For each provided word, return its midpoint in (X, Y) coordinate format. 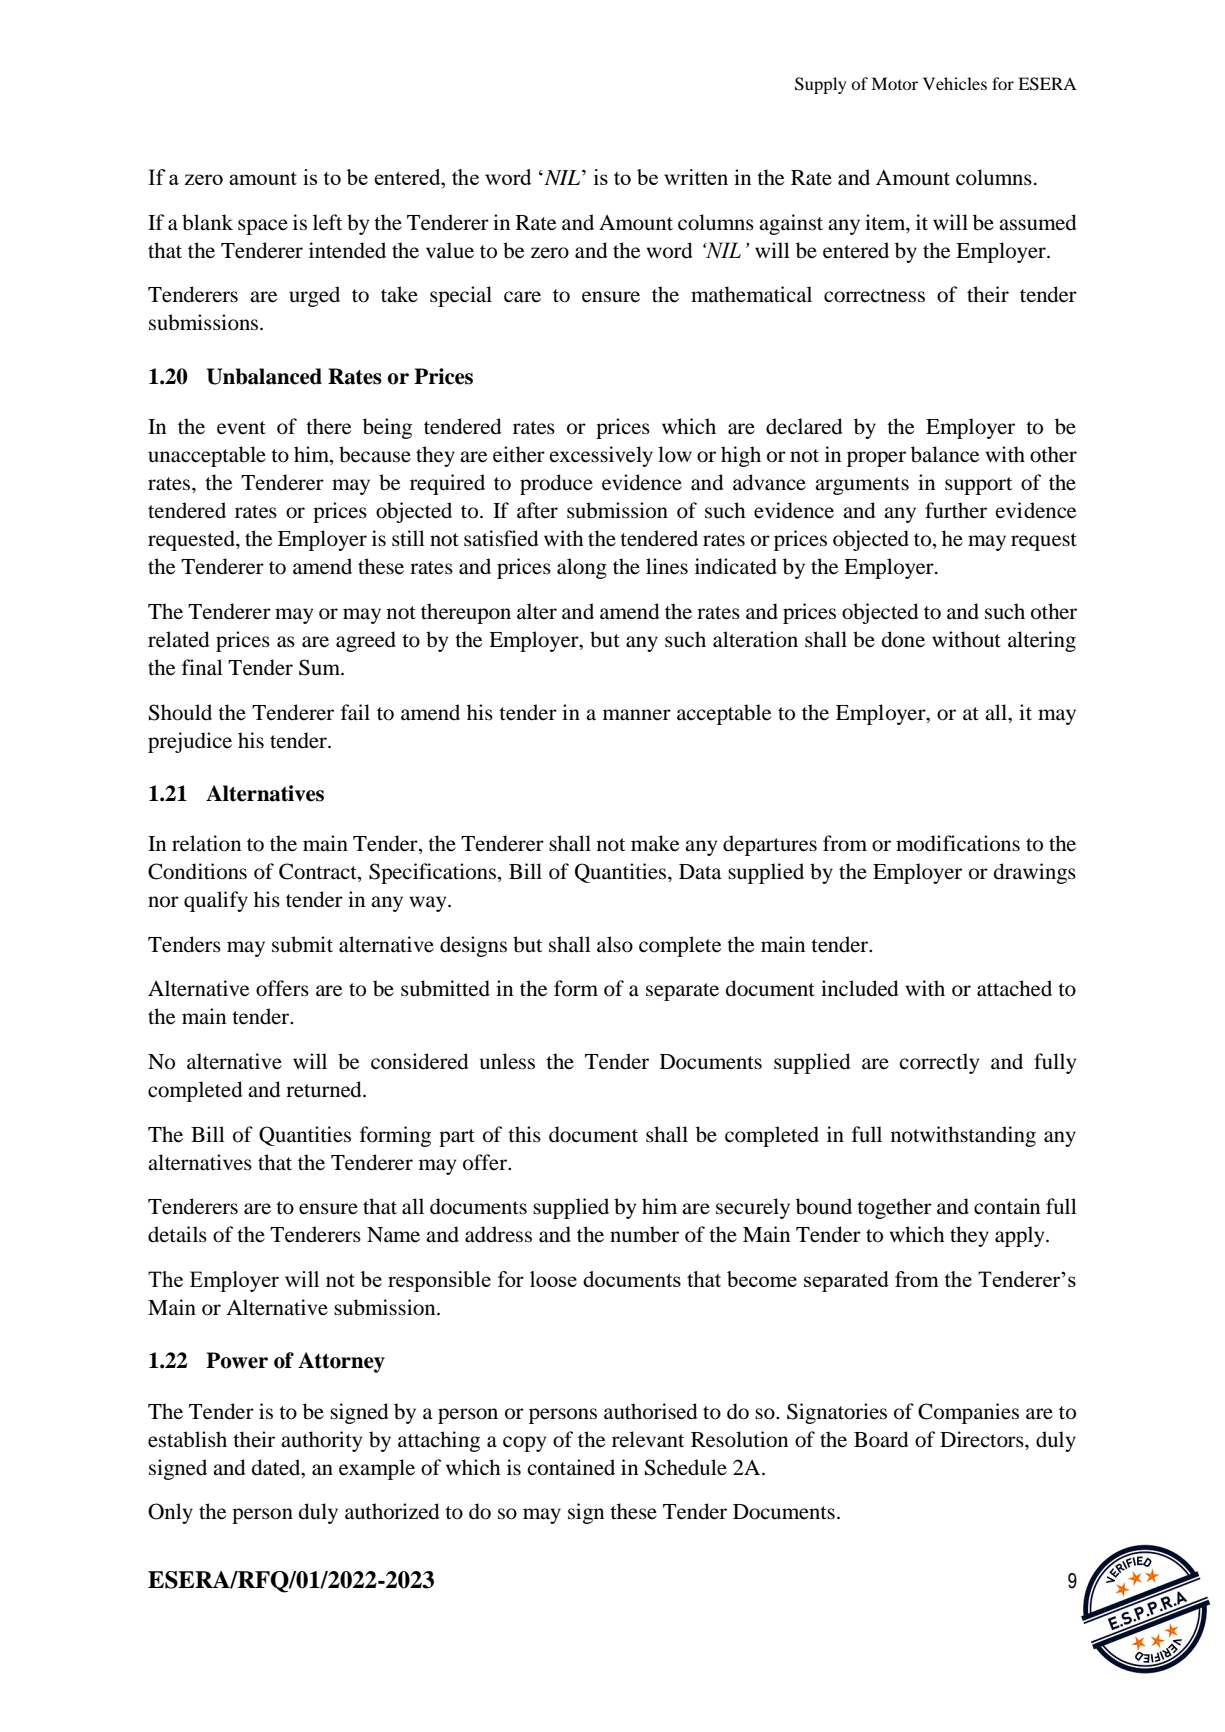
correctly (939, 1063)
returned (325, 1089)
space (263, 227)
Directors (983, 1439)
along (582, 568)
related (178, 639)
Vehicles (955, 83)
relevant (648, 1439)
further (956, 510)
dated (277, 1467)
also (615, 944)
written (696, 177)
